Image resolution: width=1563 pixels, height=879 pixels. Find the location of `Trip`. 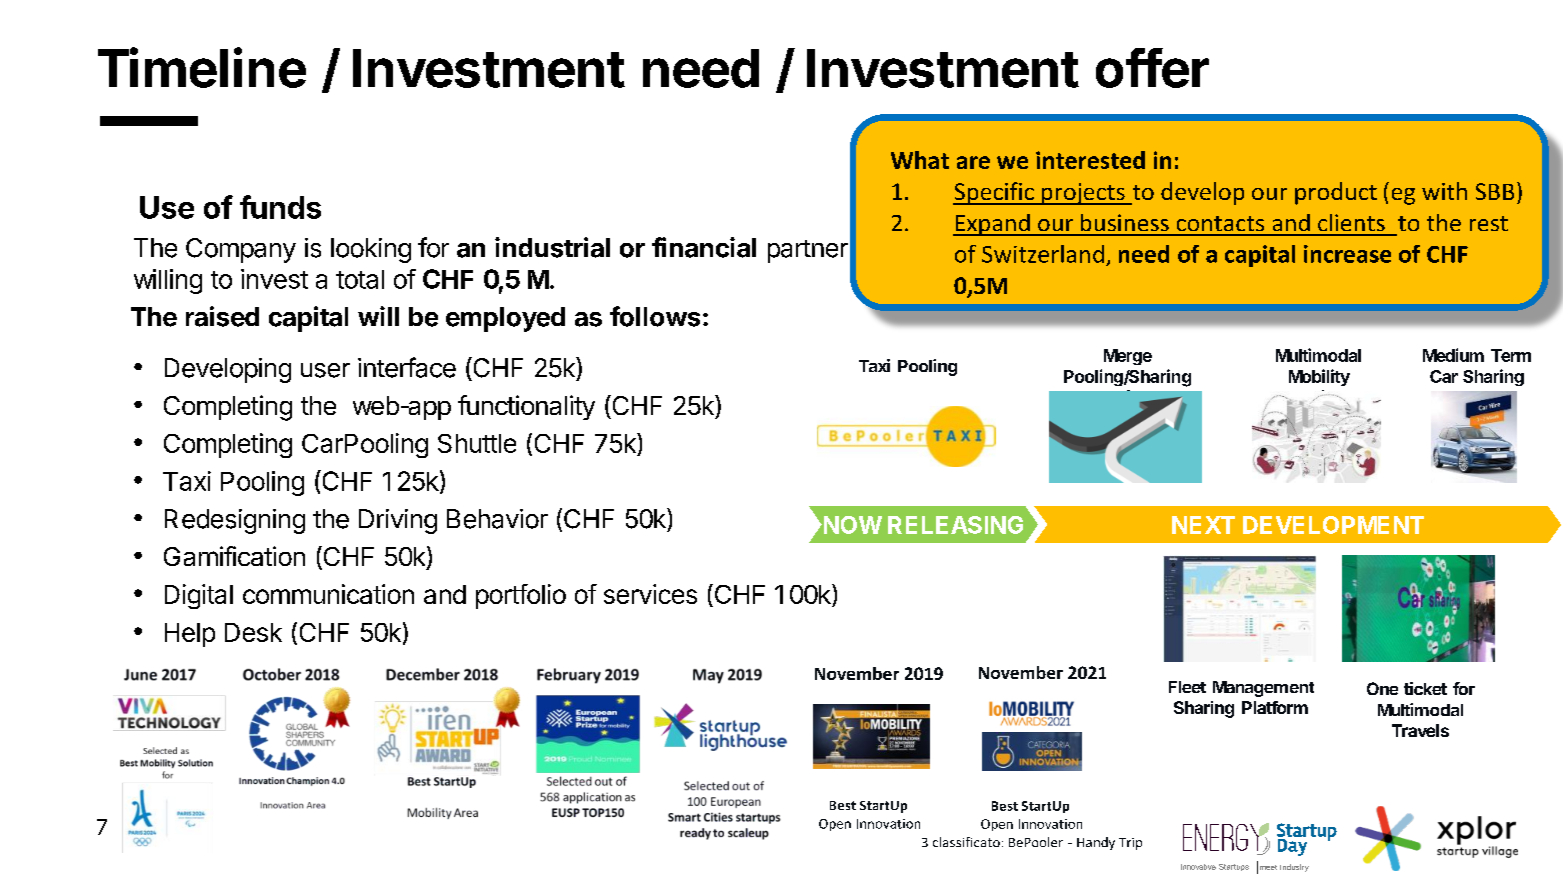

Trip is located at coordinates (1130, 844).
